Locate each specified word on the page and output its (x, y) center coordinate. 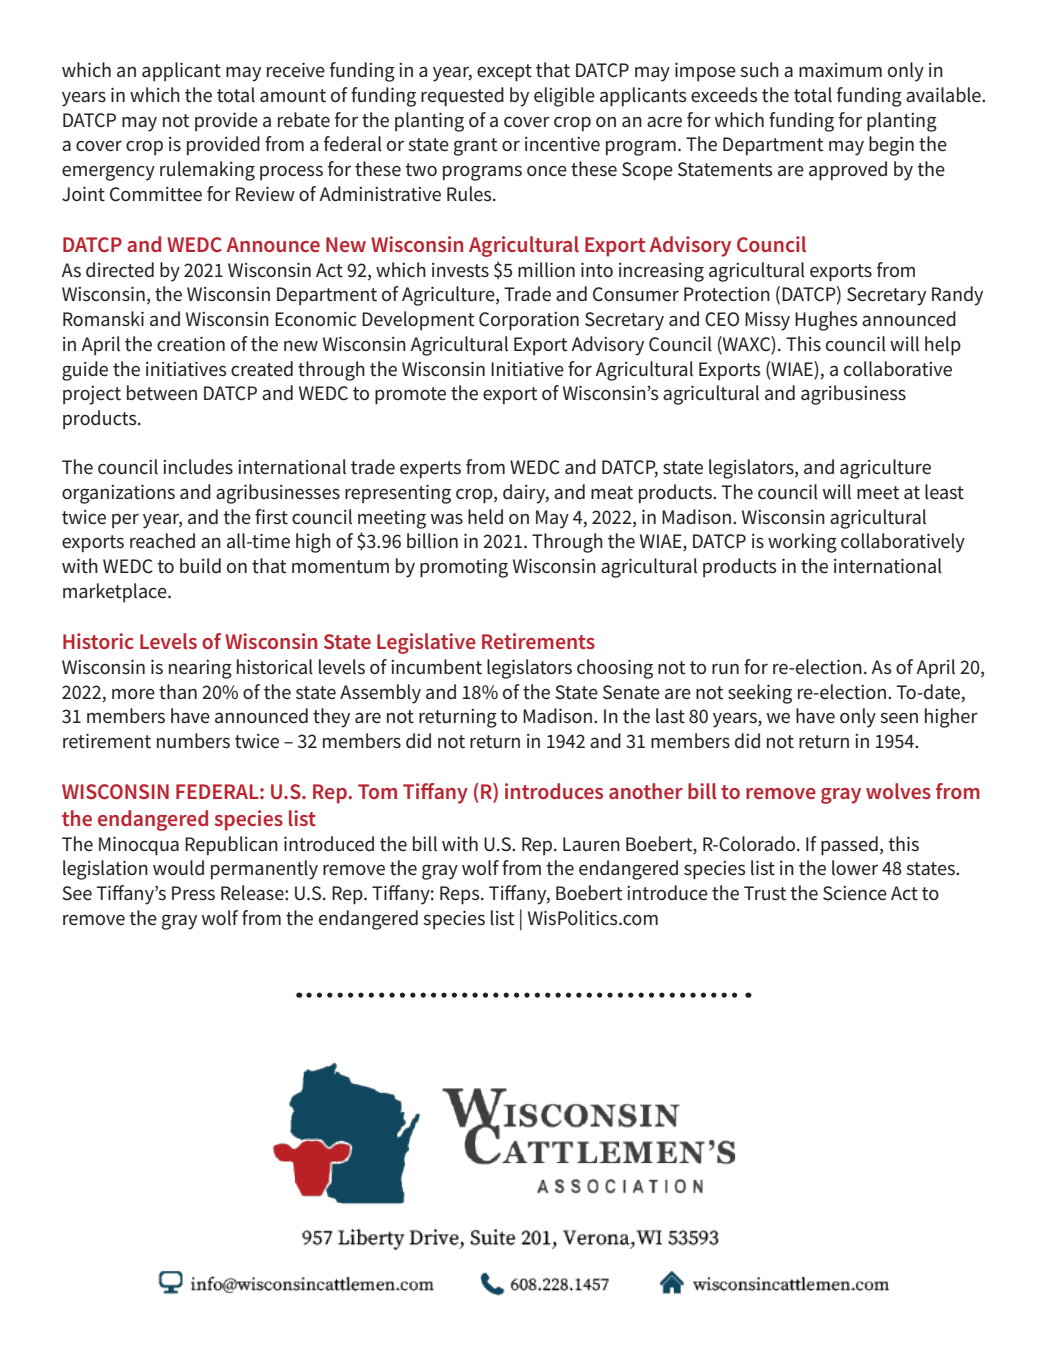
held (485, 517)
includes (198, 467)
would (178, 868)
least (944, 492)
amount (293, 96)
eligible (564, 97)
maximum (840, 70)
